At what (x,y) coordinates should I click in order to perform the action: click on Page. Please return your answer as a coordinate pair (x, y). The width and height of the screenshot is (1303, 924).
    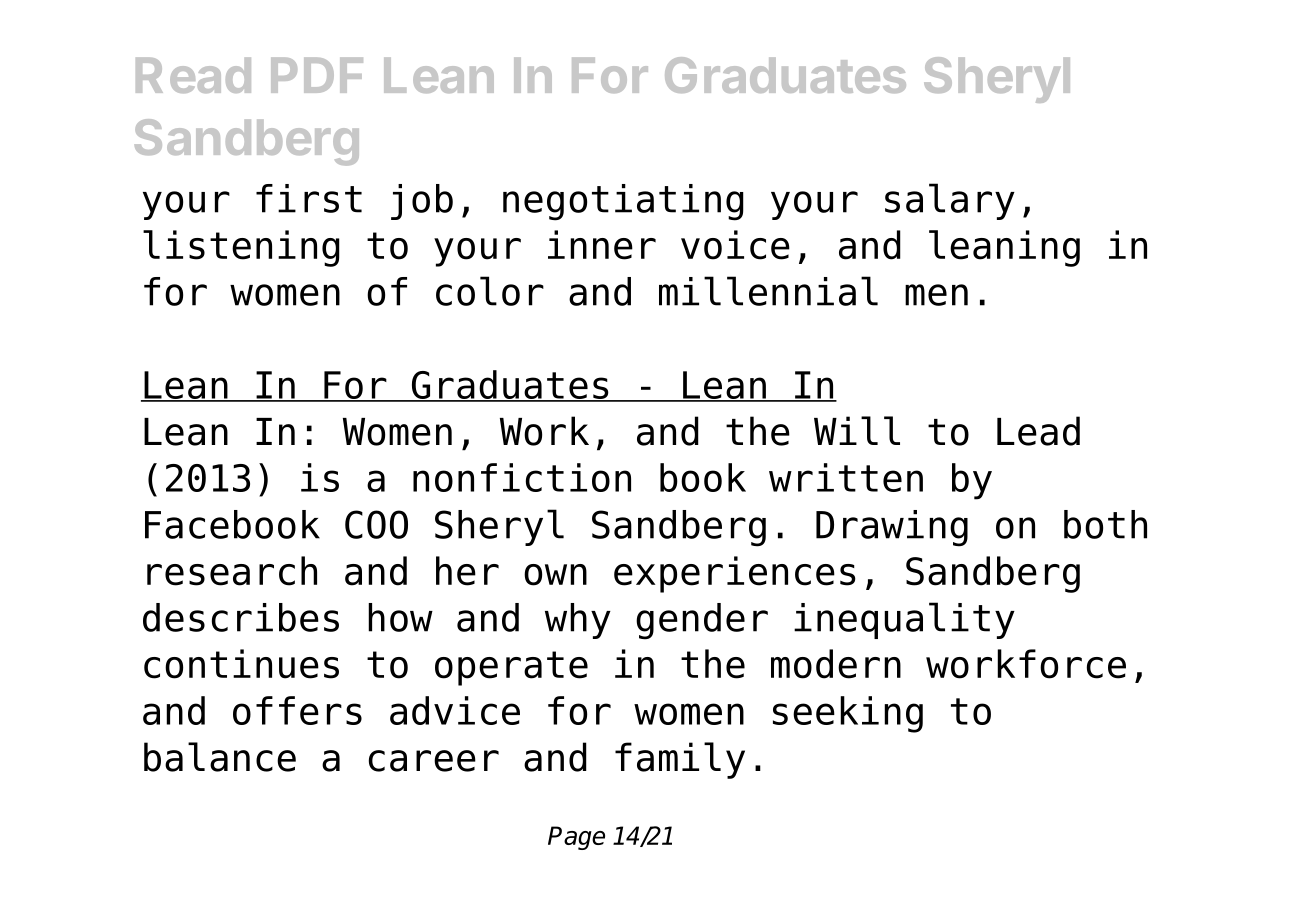
    Looking at the image, I should click on (576, 838).
